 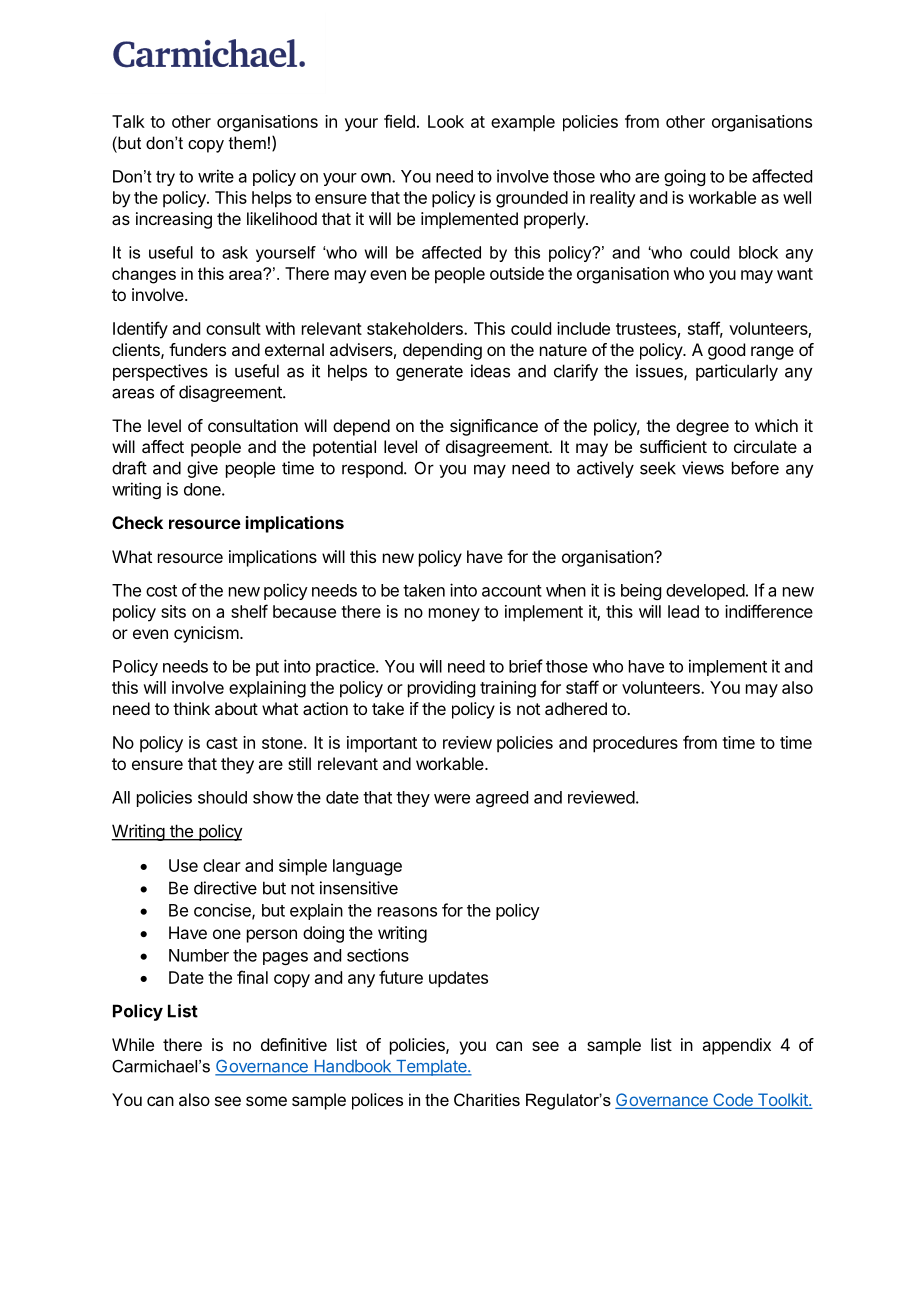 I want to click on significance, so click(x=494, y=427).
